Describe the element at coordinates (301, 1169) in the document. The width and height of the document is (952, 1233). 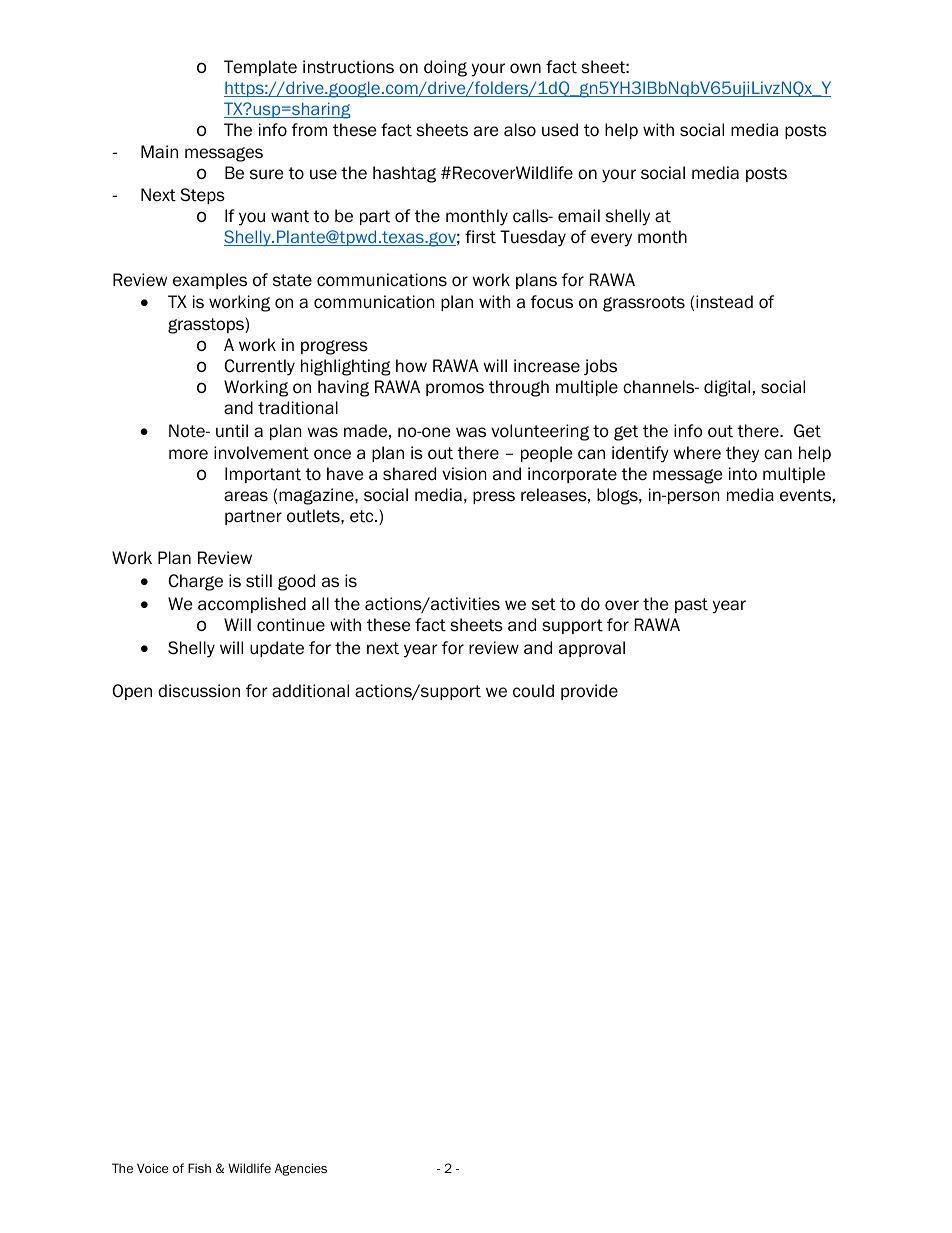
I see `Agencies` at that location.
